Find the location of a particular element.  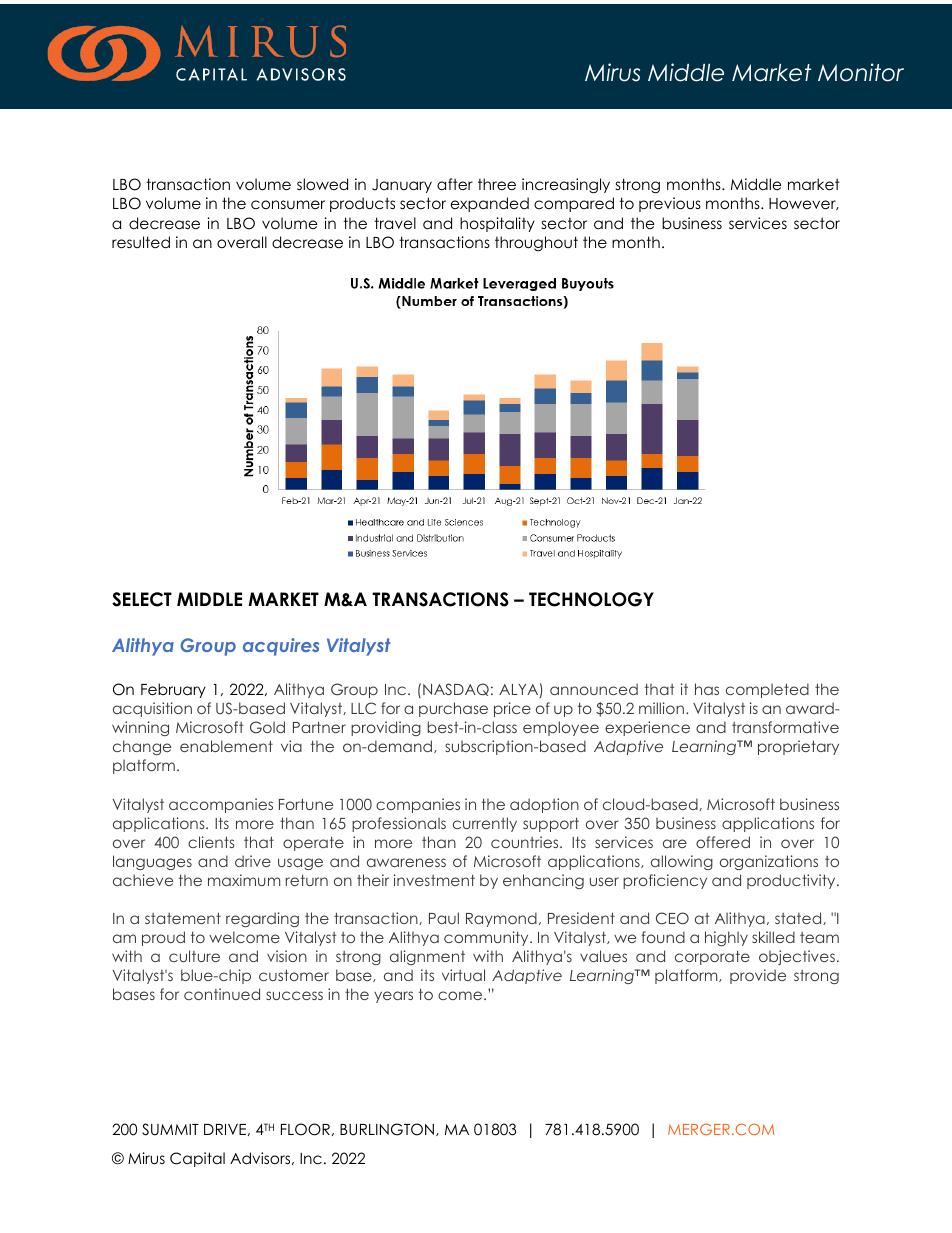

Capital is located at coordinates (197, 1159).
